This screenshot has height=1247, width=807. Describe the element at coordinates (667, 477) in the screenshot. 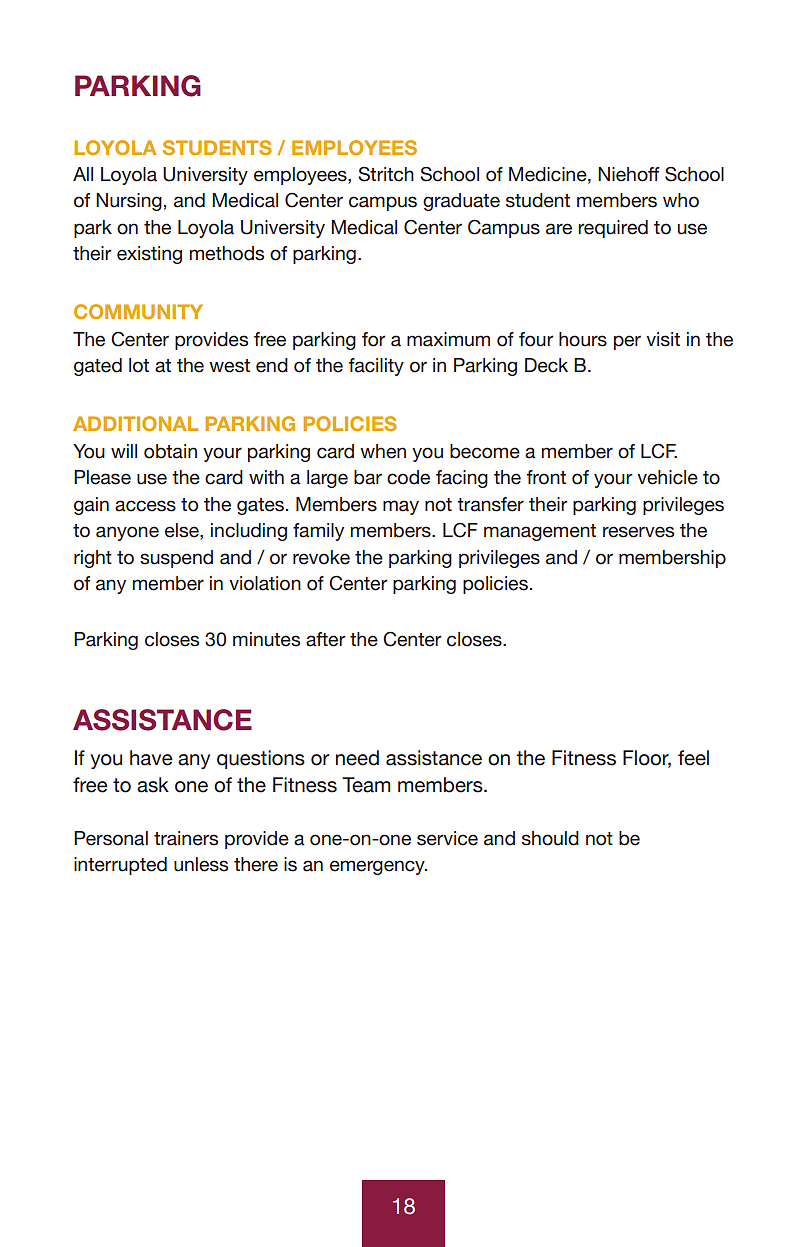

I see `vehicle` at that location.
